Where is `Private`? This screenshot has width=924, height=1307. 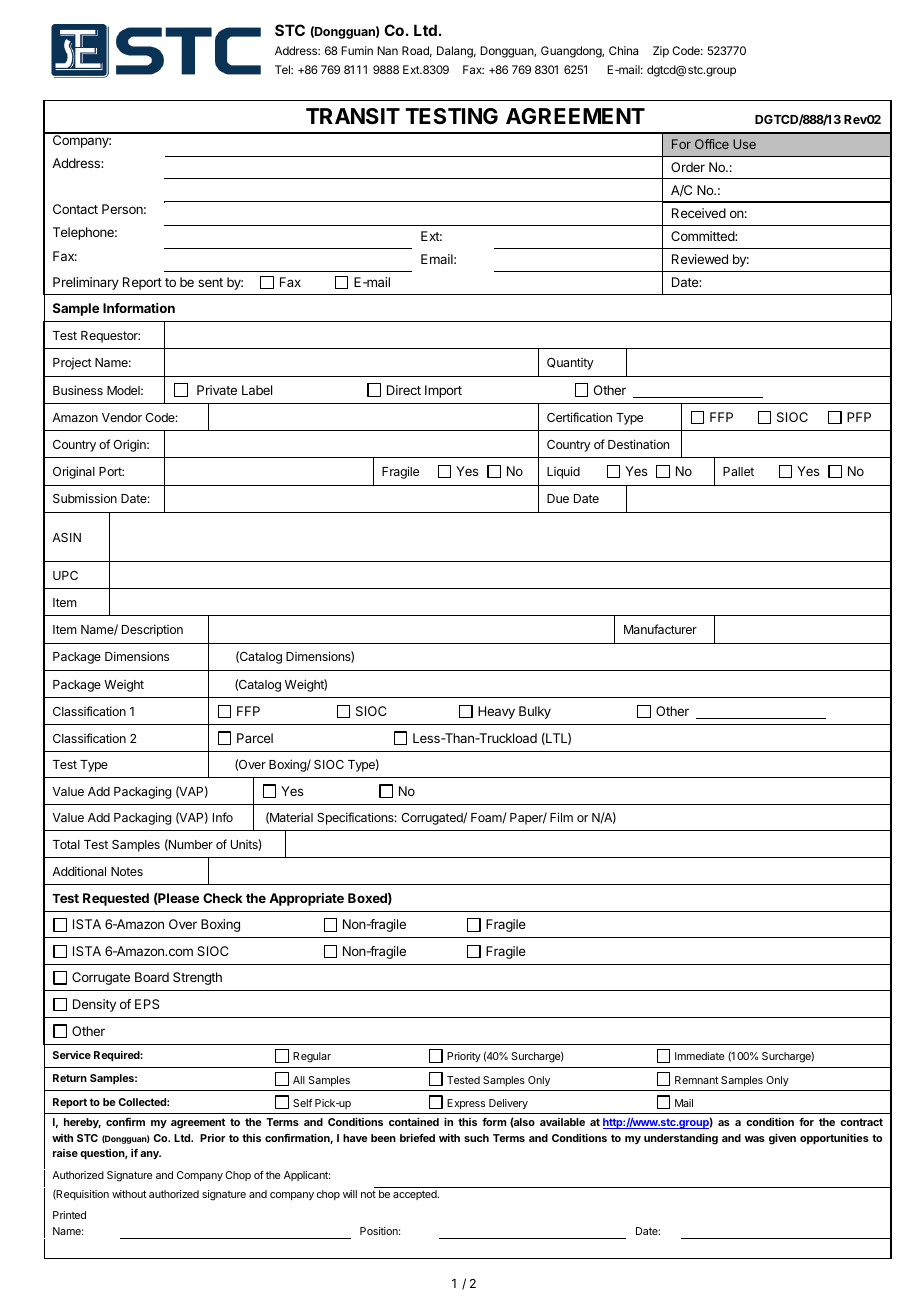 Private is located at coordinates (217, 390).
